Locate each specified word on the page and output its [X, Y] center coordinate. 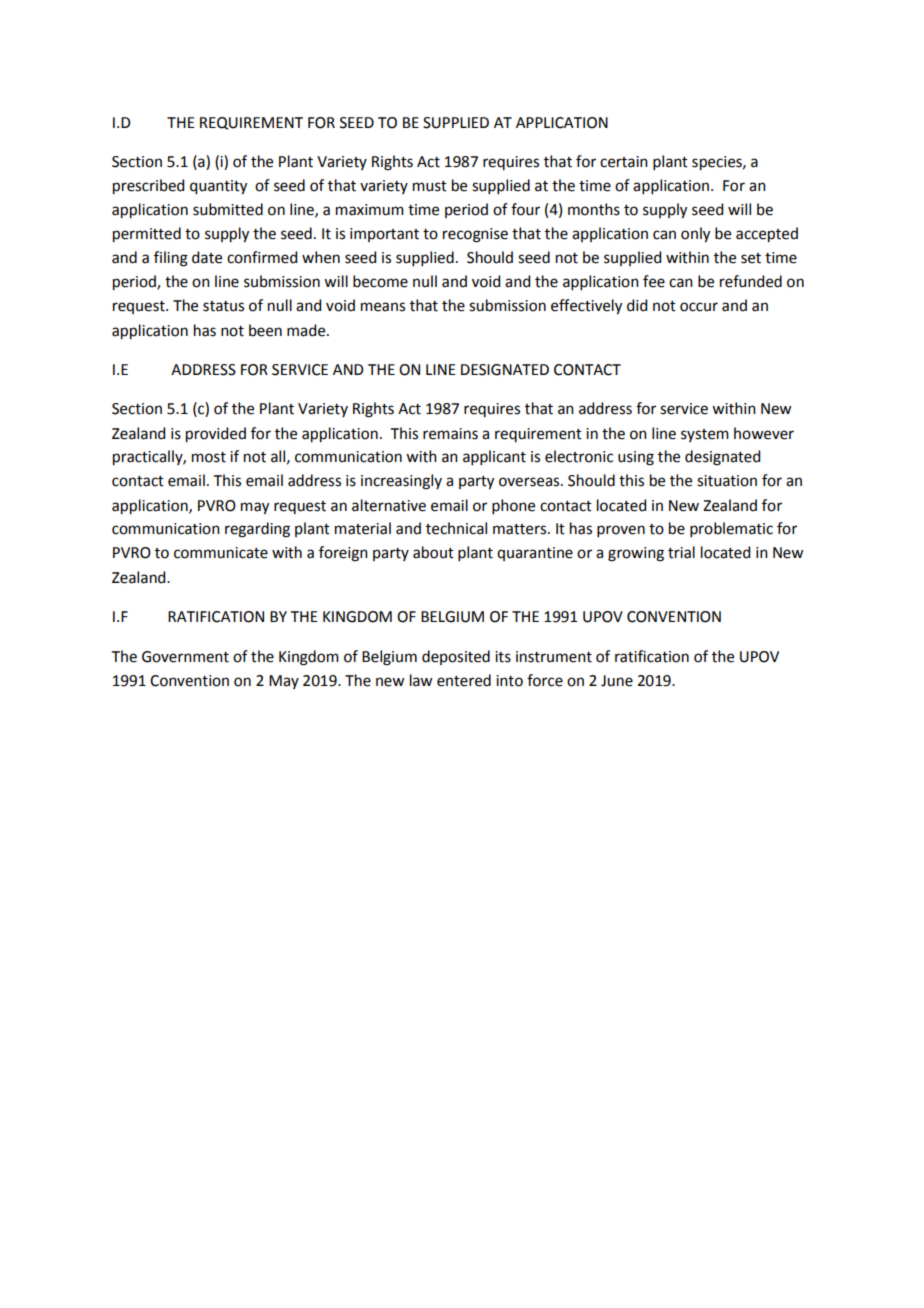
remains [450, 434]
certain [624, 162]
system [705, 435]
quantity [218, 187]
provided [216, 435]
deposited [456, 657]
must [430, 186]
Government [185, 657]
